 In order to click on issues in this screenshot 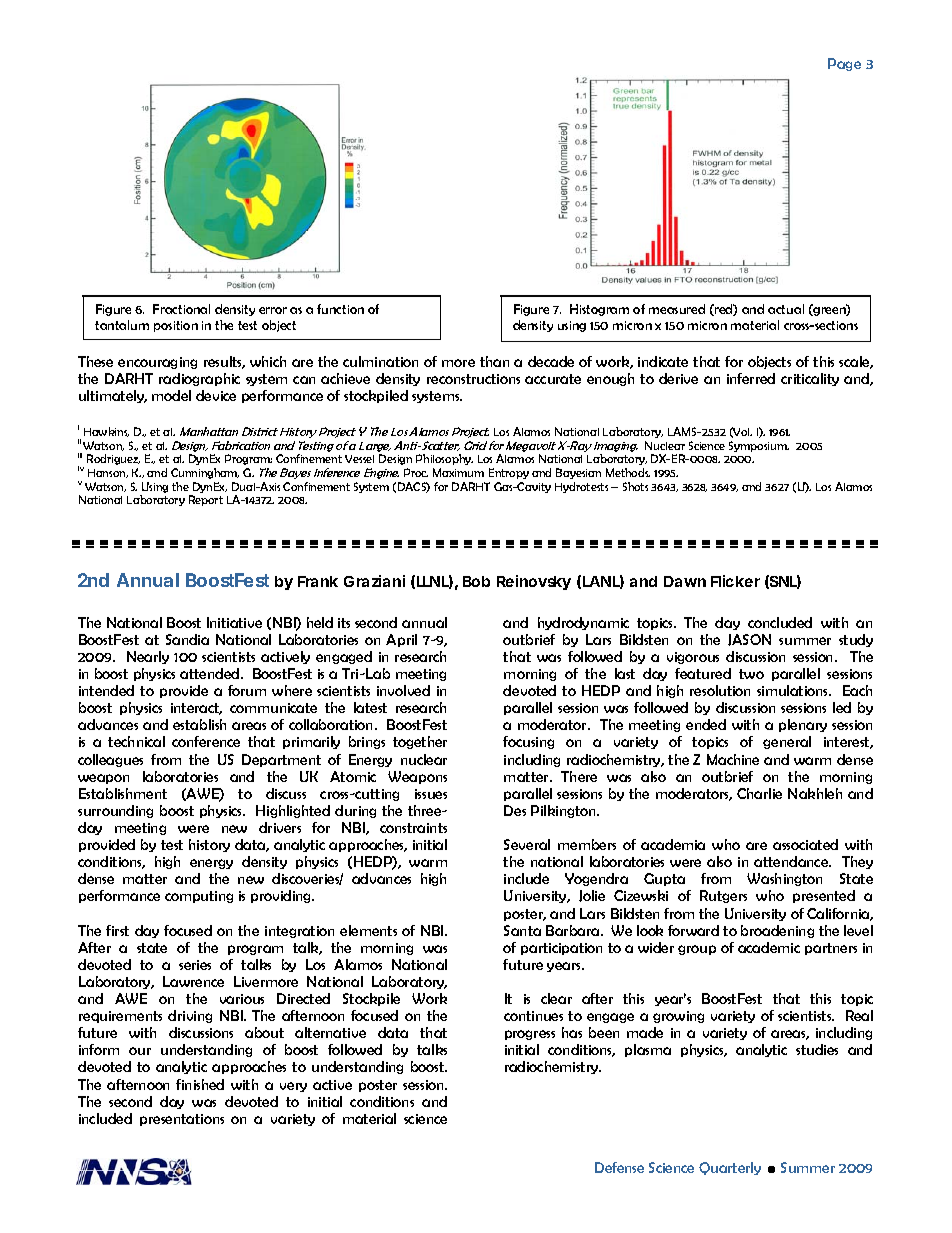, I will do `click(431, 794)`.
